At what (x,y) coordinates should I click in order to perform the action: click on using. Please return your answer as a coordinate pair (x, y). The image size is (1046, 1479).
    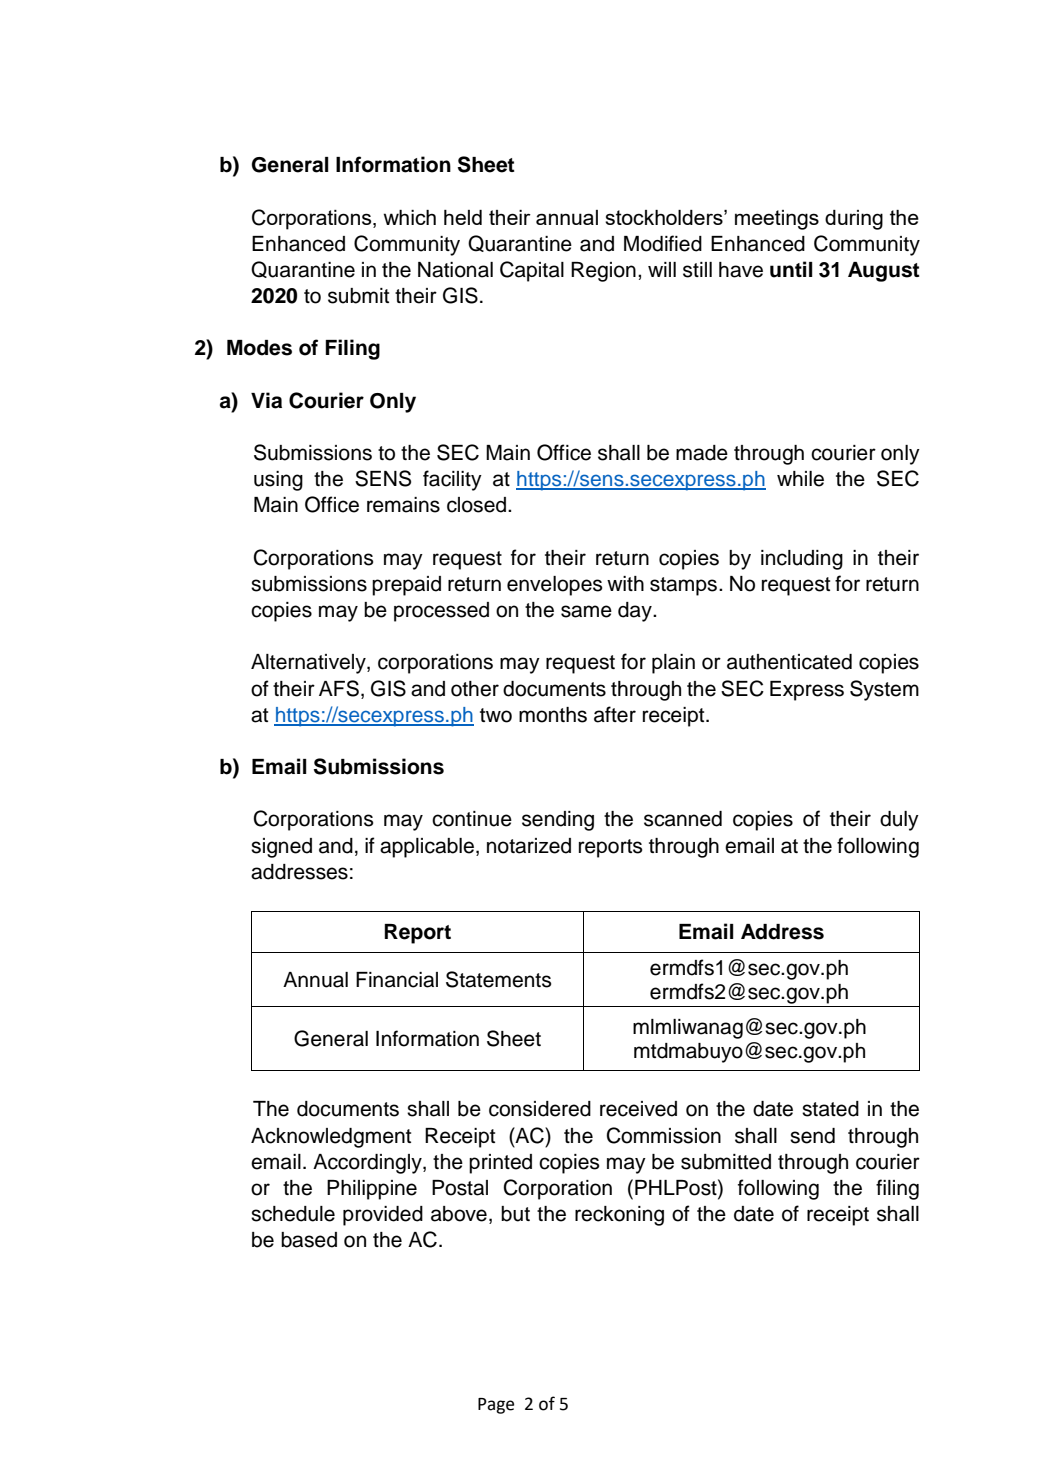
    Looking at the image, I should click on (278, 481).
